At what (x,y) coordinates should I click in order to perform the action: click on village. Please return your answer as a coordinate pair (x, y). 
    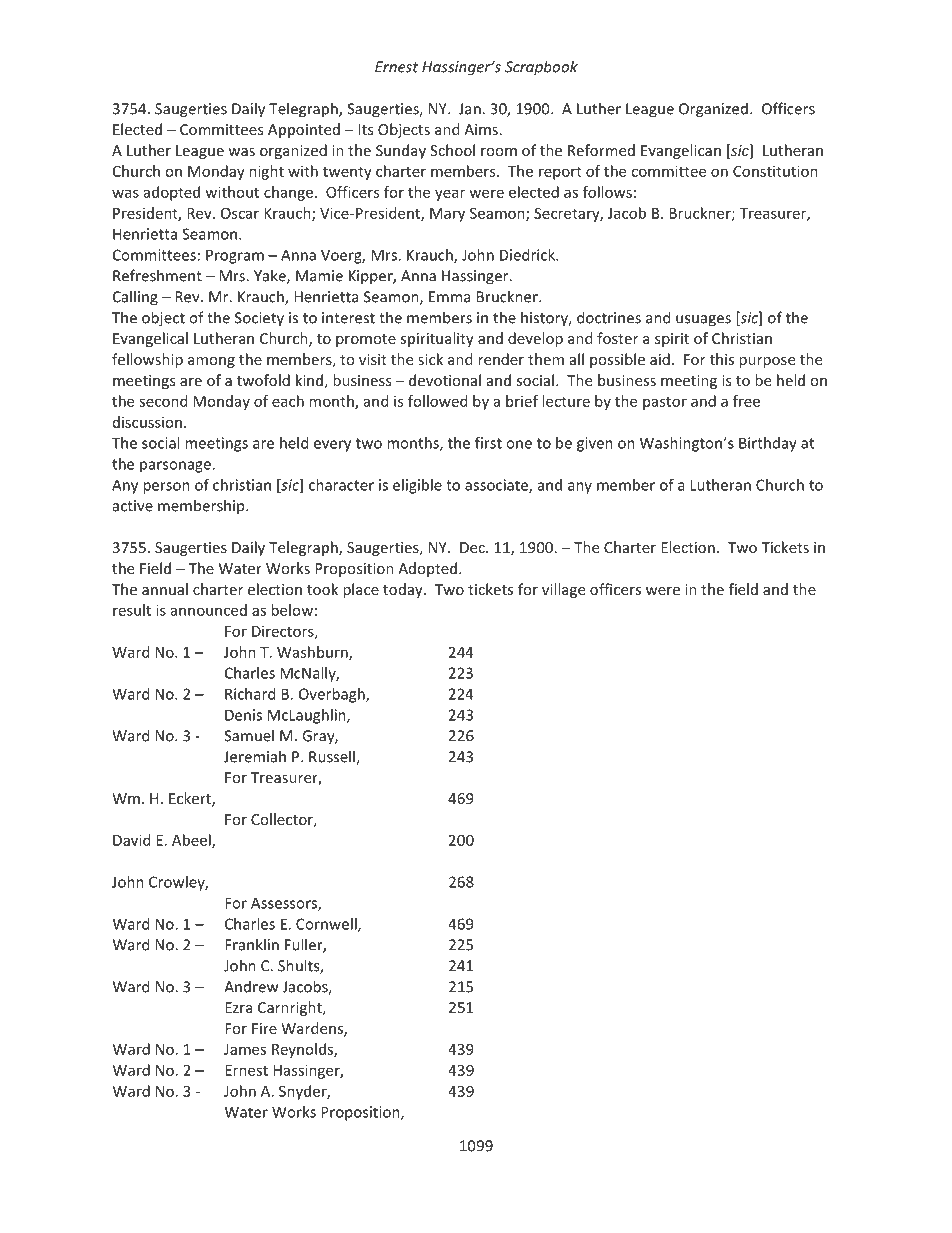
    Looking at the image, I should click on (563, 590).
